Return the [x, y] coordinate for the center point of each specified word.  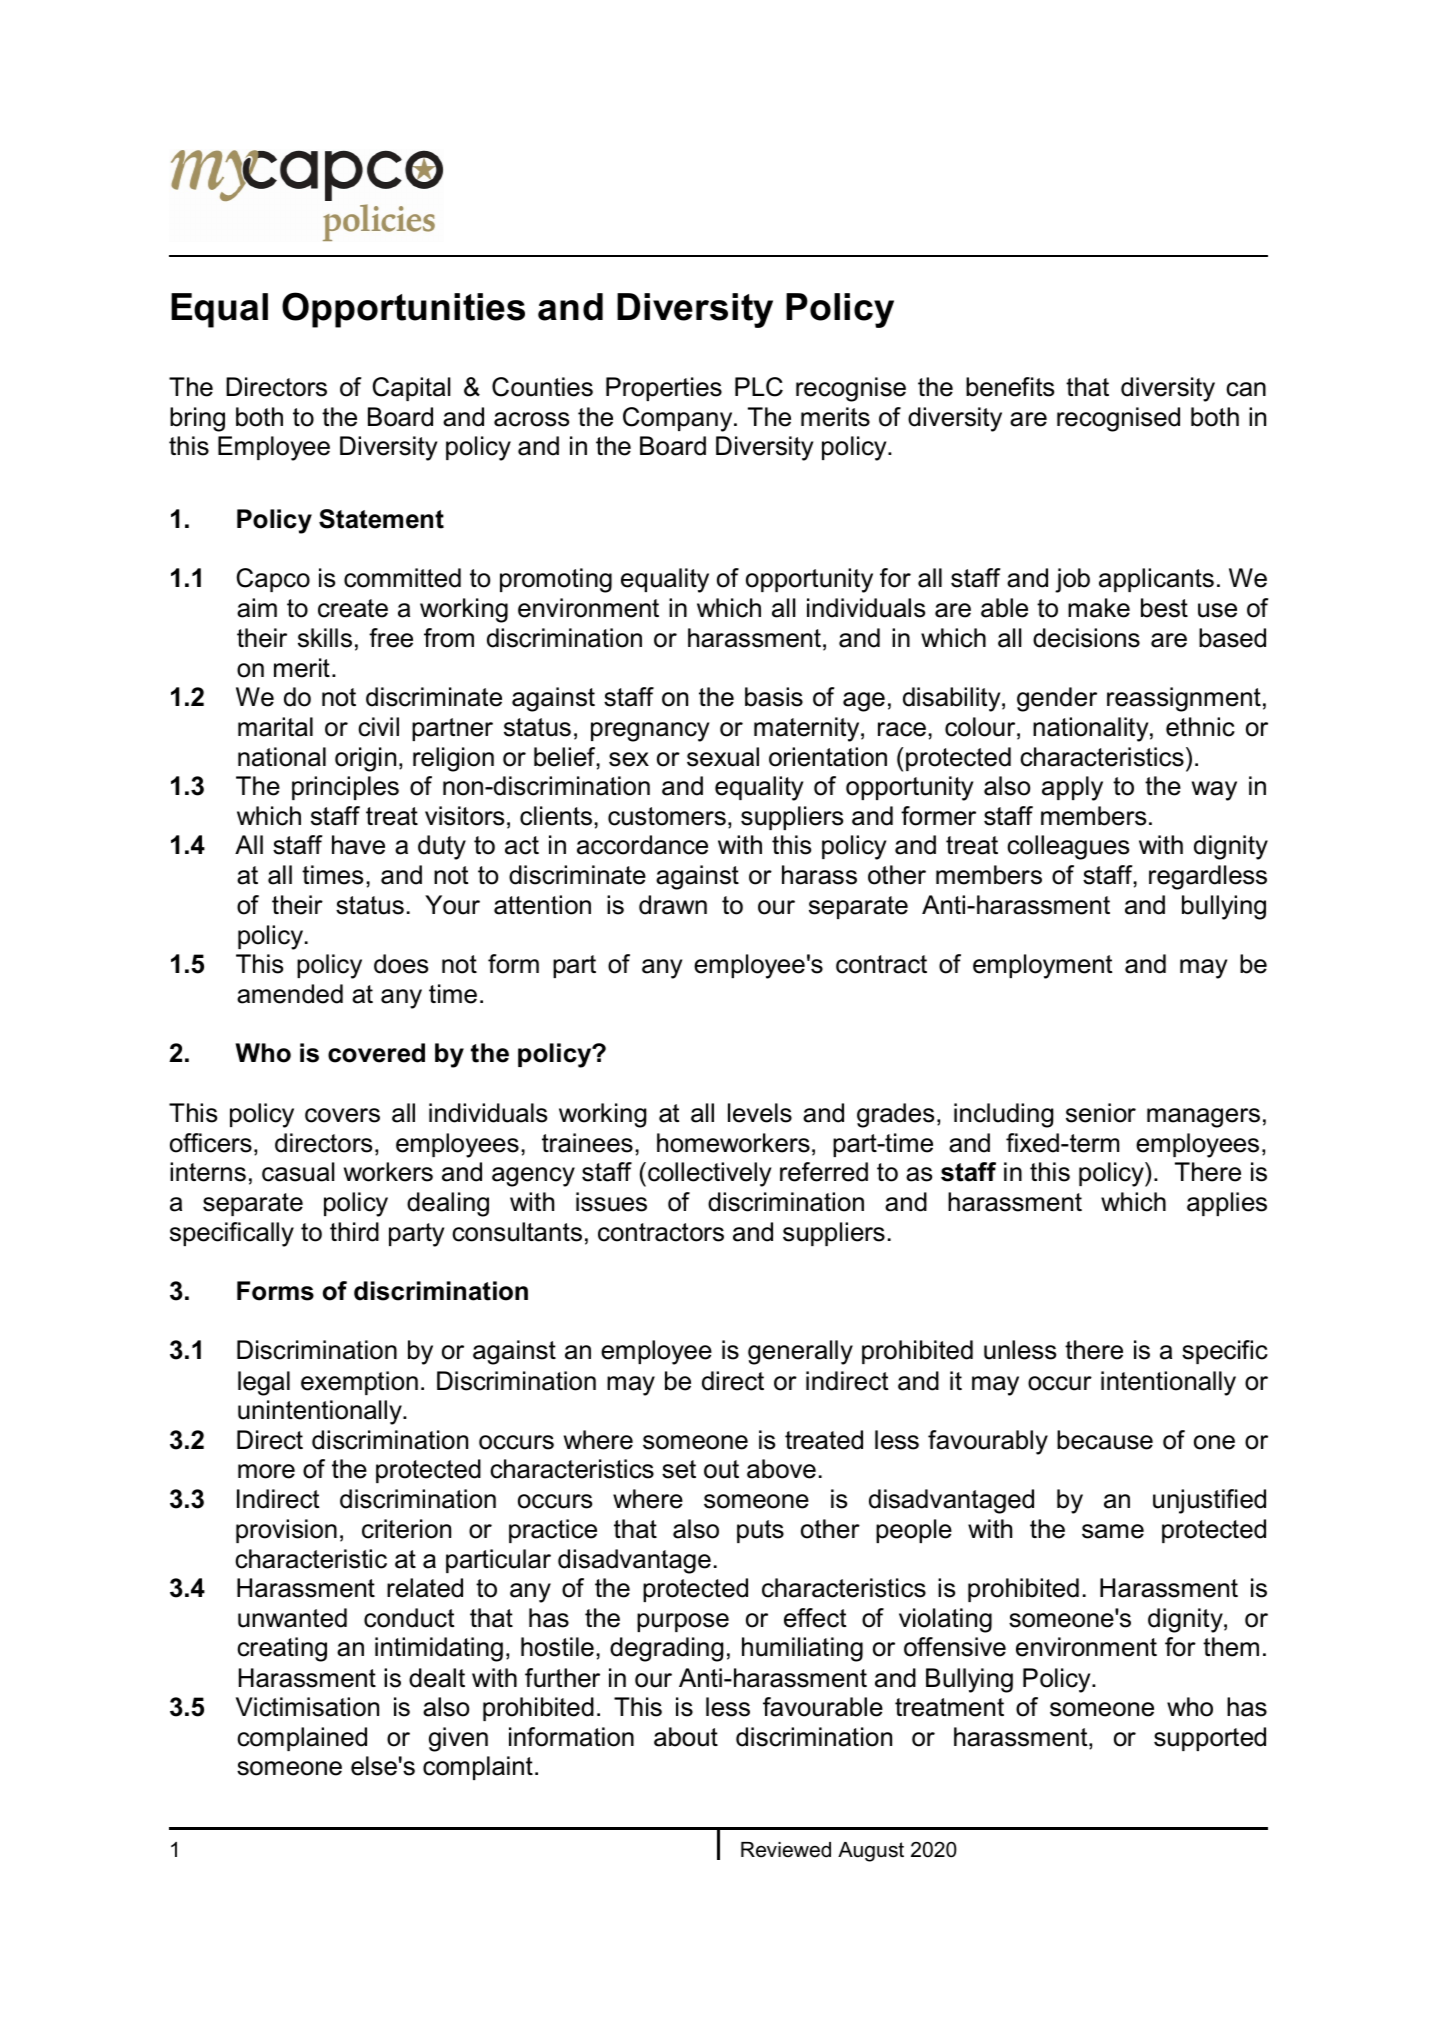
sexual [723, 757]
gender [1057, 699]
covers [342, 1115]
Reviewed [786, 1850]
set [679, 1469]
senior [1101, 1113]
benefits [1010, 387]
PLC [759, 387]
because [1105, 1440]
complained [302, 1739]
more [266, 1471]
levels [760, 1113]
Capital [411, 389]
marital [275, 727]
